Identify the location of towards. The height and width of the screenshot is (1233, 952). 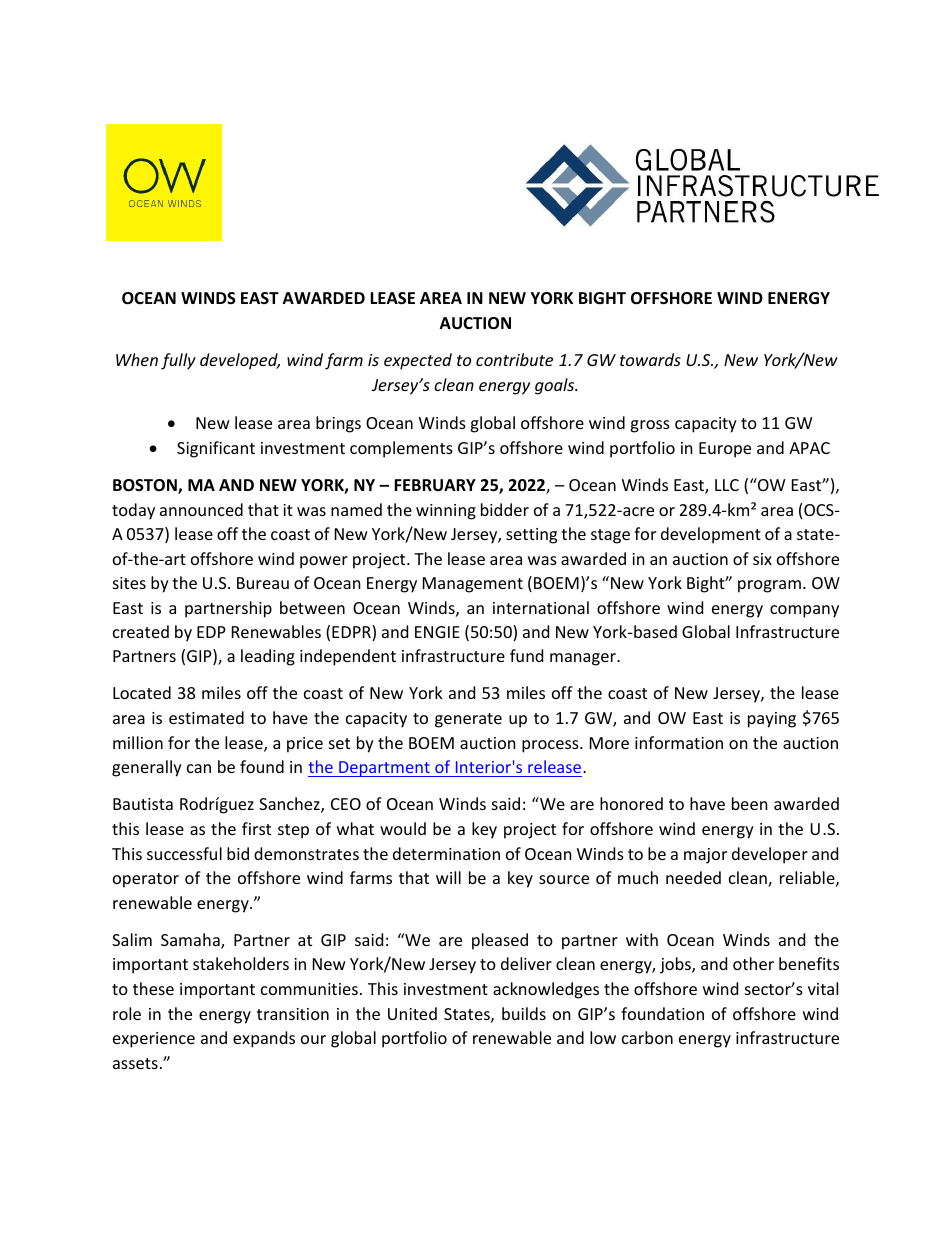
(650, 359).
